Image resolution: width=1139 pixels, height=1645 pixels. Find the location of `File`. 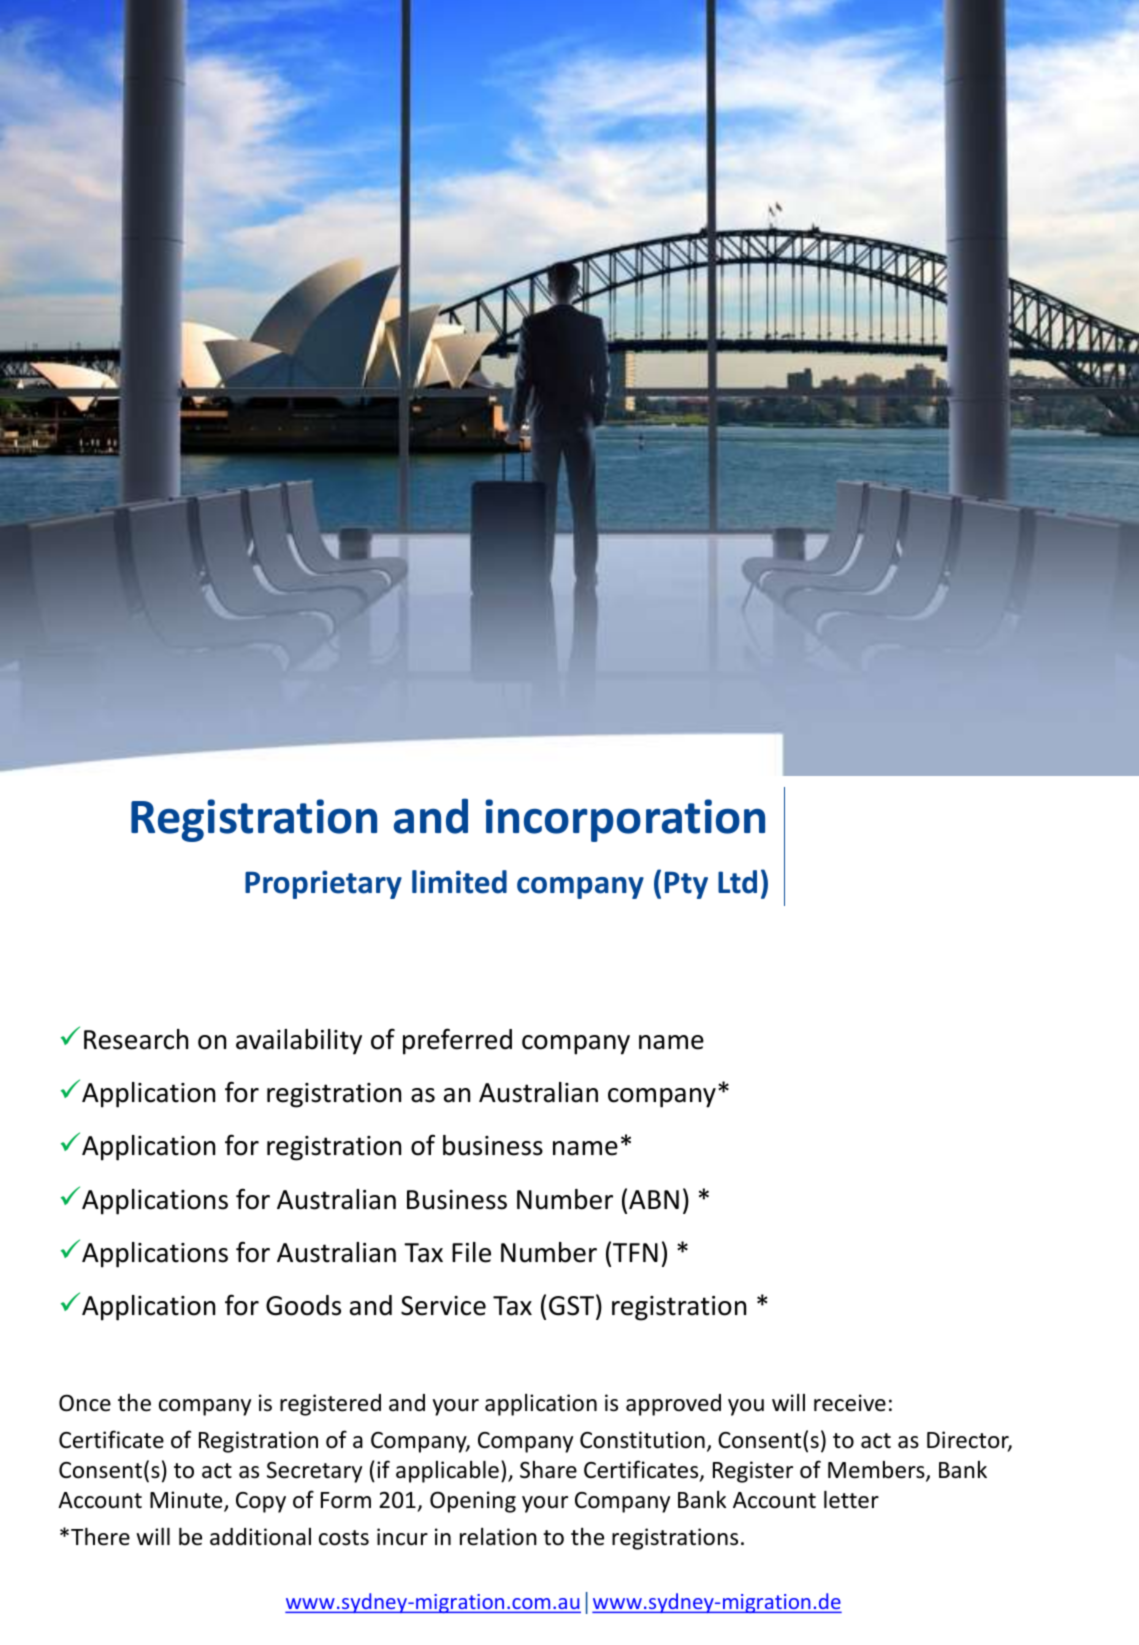

File is located at coordinates (471, 1252).
